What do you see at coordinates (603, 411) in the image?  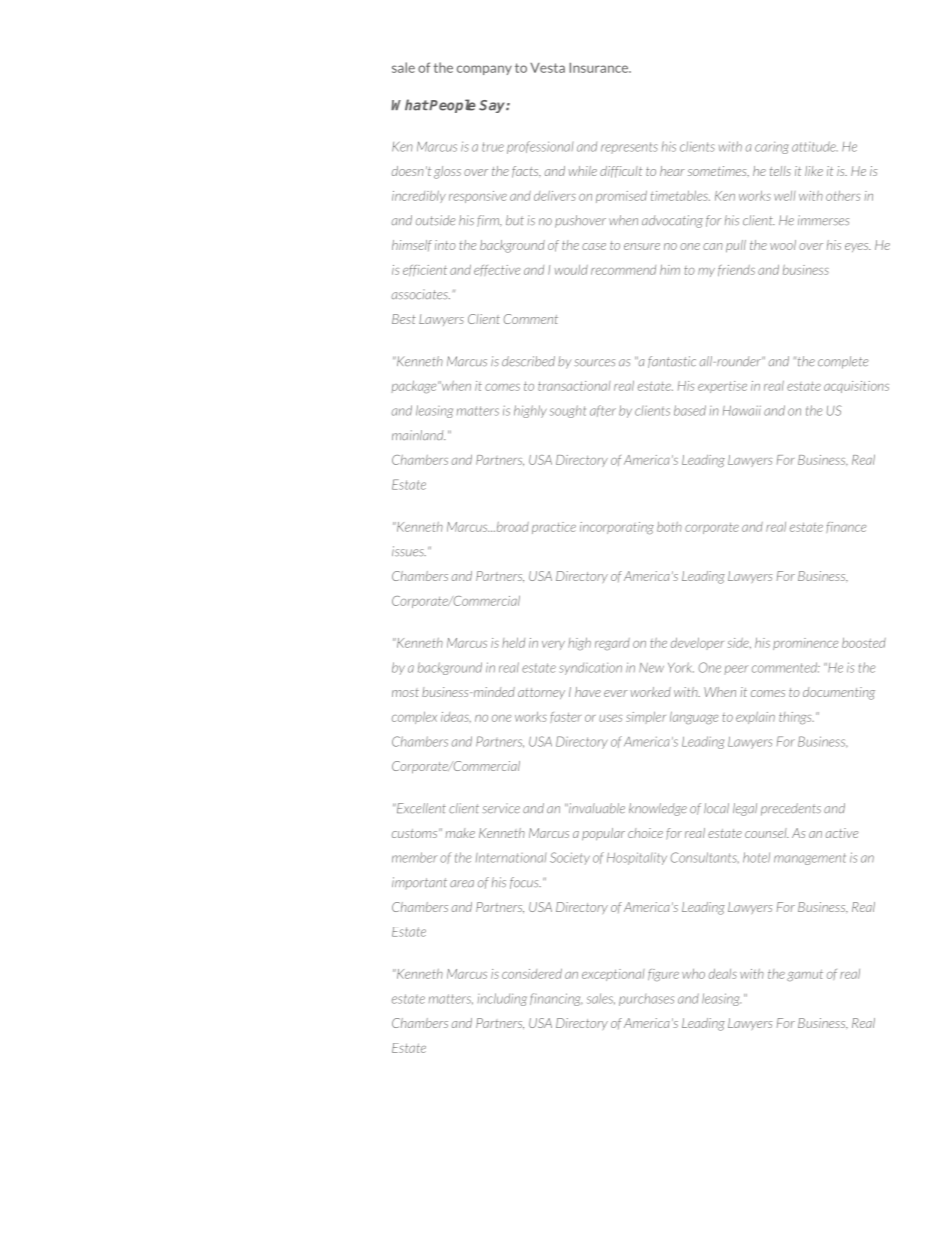 I see `after` at bounding box center [603, 411].
